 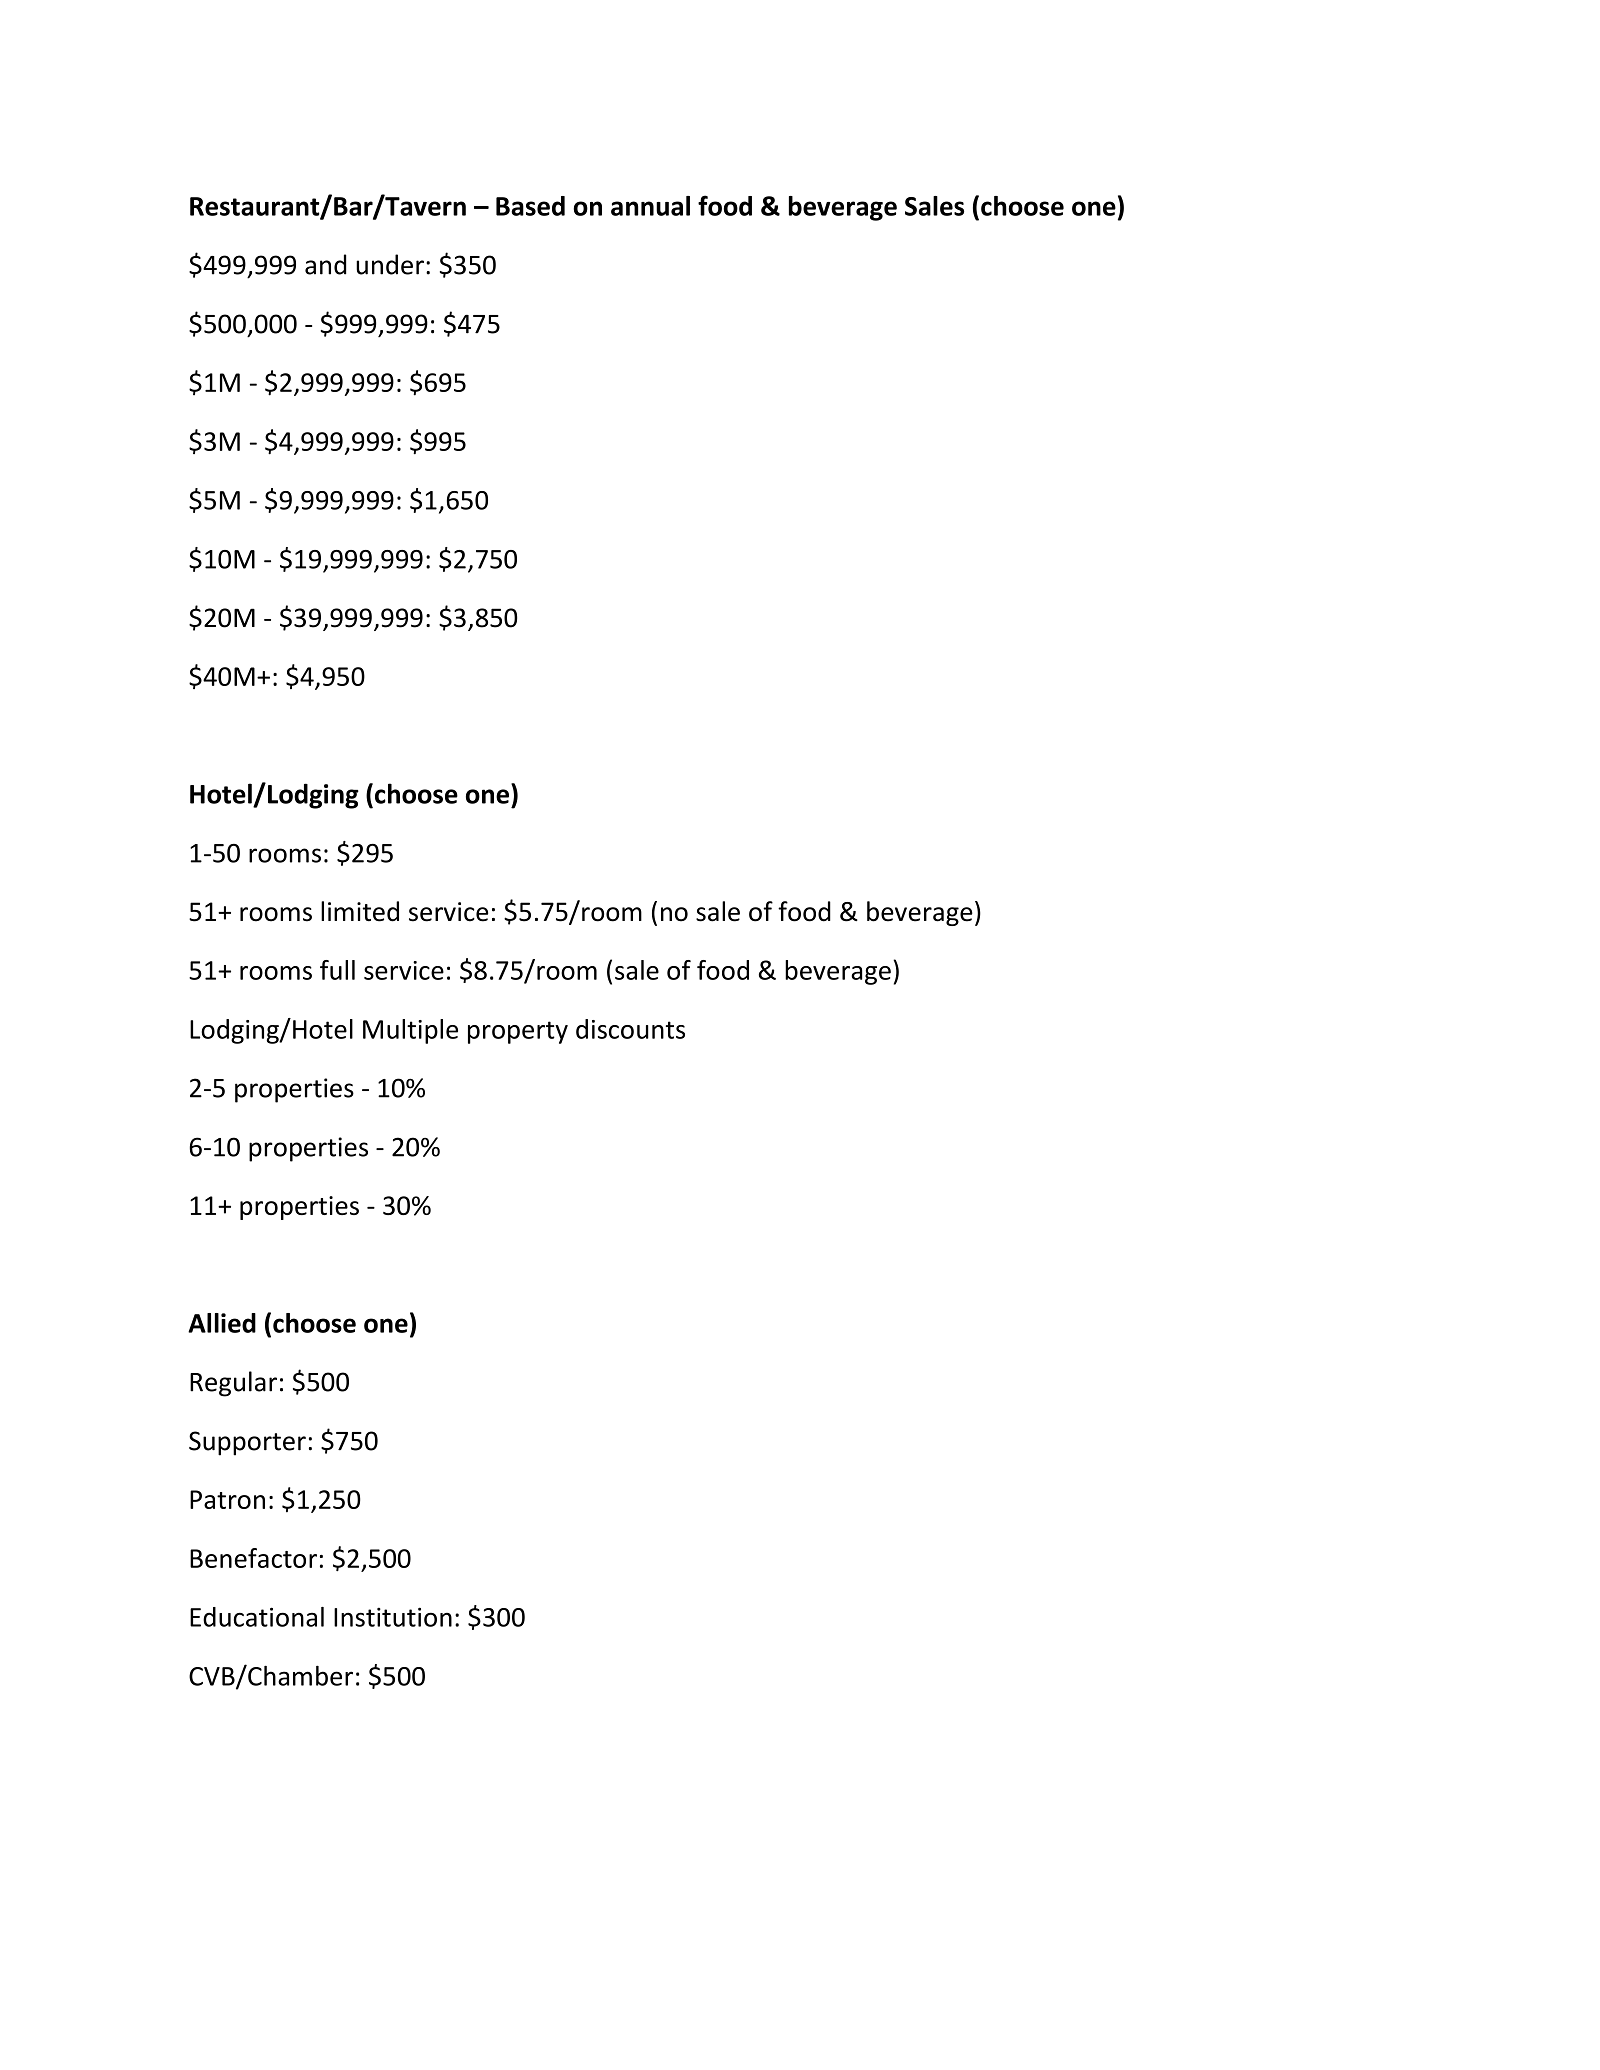 I want to click on Multiple, so click(x=410, y=1031).
